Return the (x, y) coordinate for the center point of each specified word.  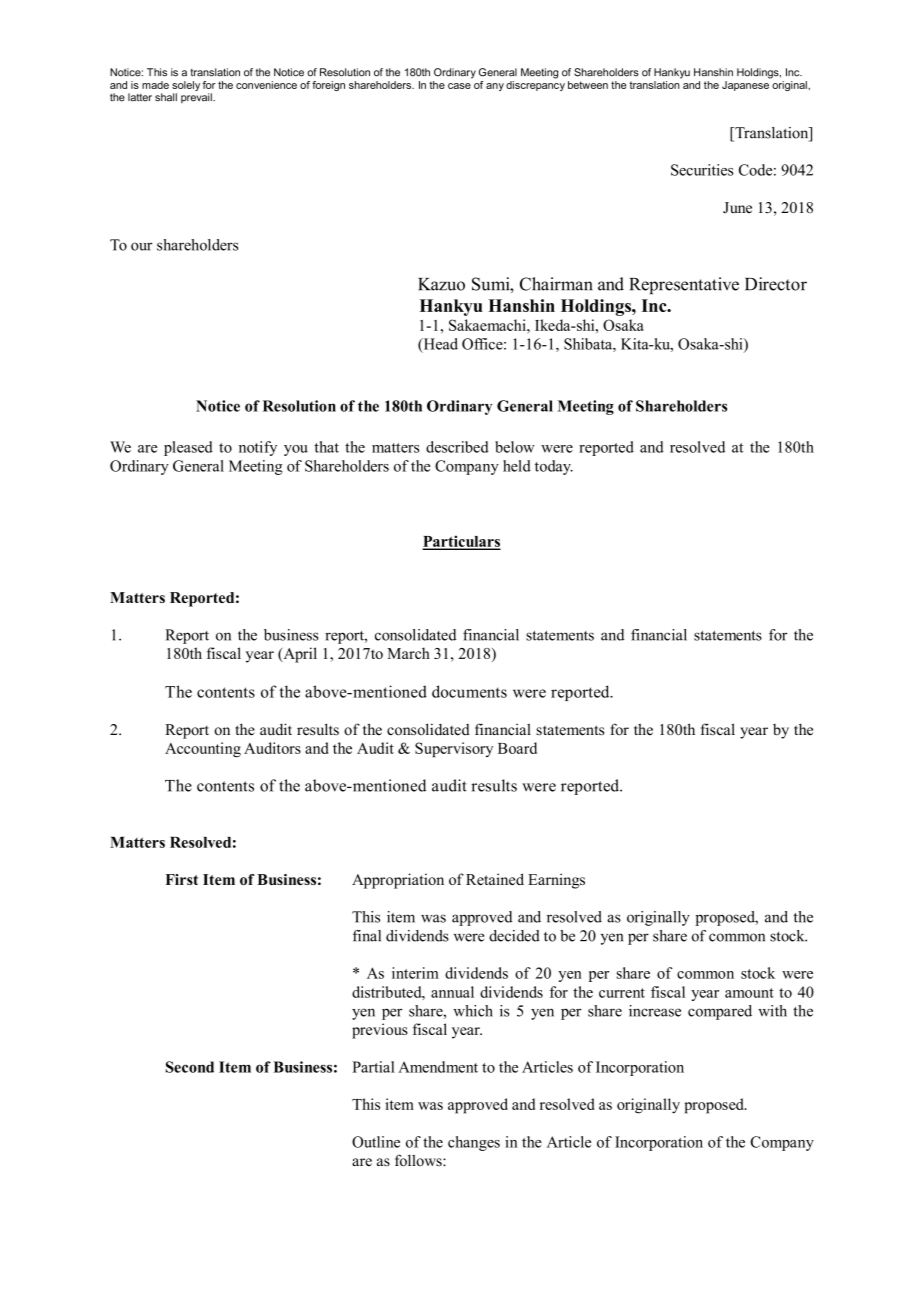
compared (720, 1012)
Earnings (556, 881)
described (457, 447)
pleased (188, 448)
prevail (197, 98)
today (554, 467)
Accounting (203, 750)
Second (190, 1067)
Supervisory (454, 749)
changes (474, 1143)
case (459, 86)
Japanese (746, 84)
